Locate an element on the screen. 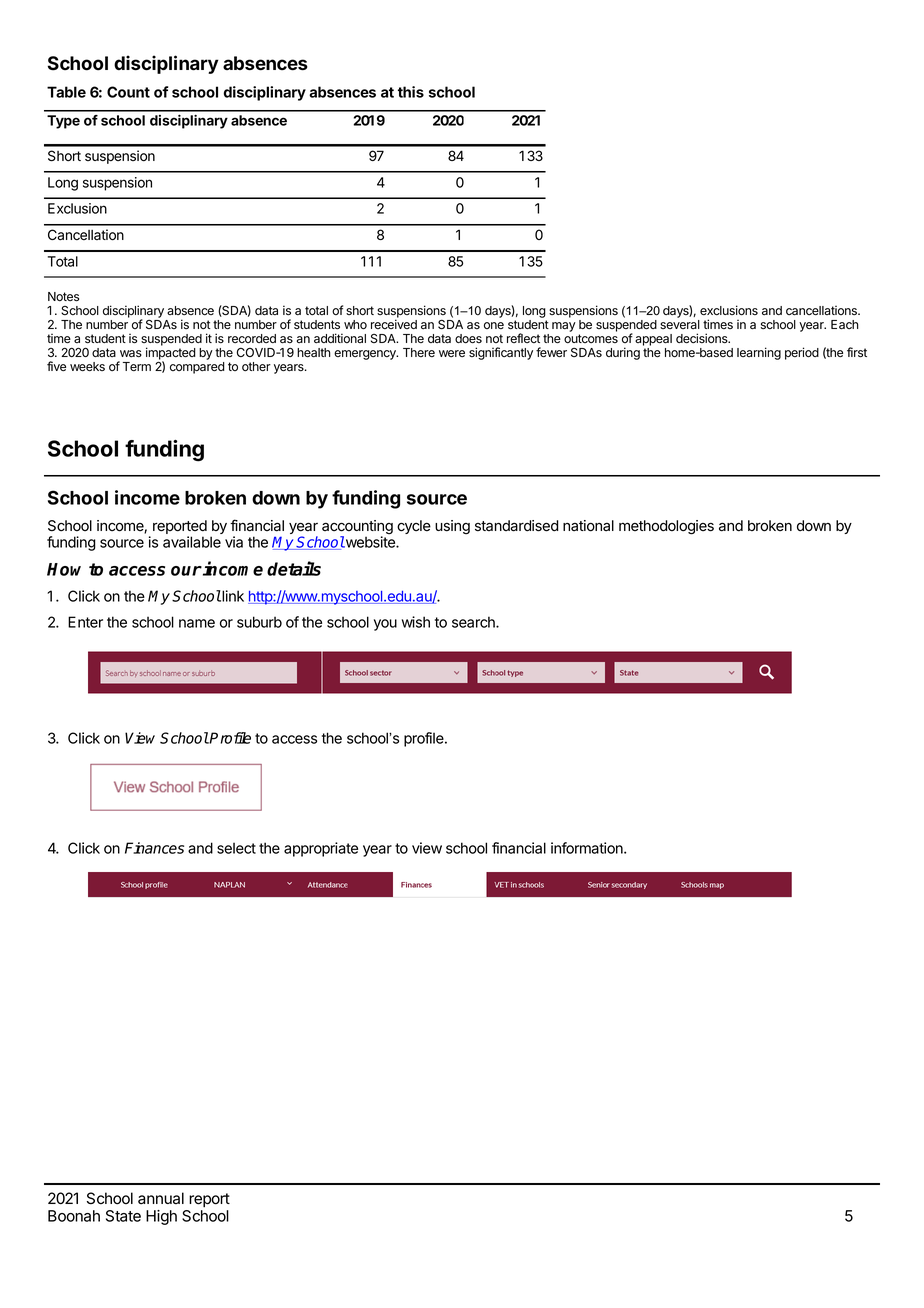 The width and height of the screenshot is (924, 1308). information is located at coordinates (588, 848).
